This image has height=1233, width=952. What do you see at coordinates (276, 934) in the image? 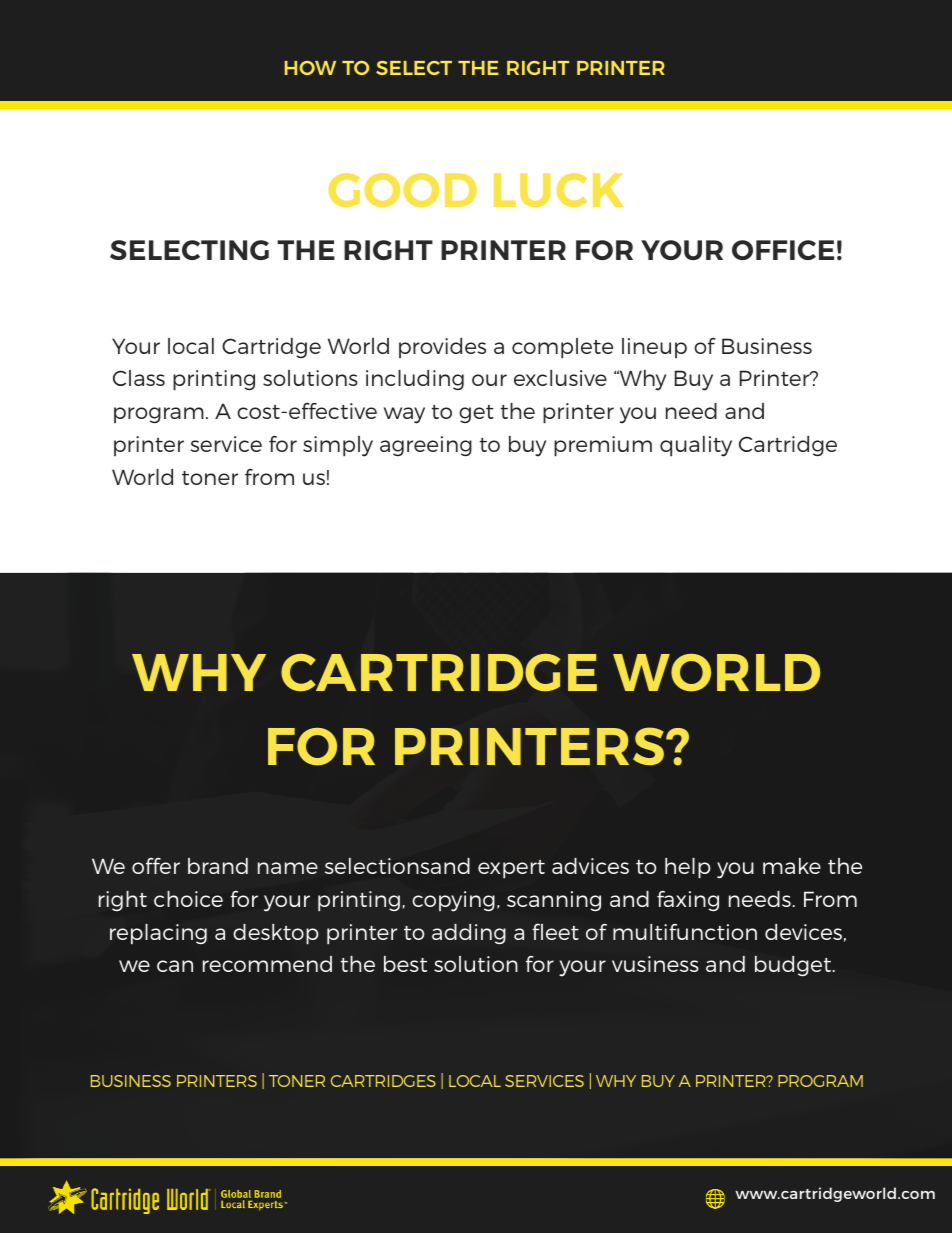
I see `desktop` at bounding box center [276, 934].
